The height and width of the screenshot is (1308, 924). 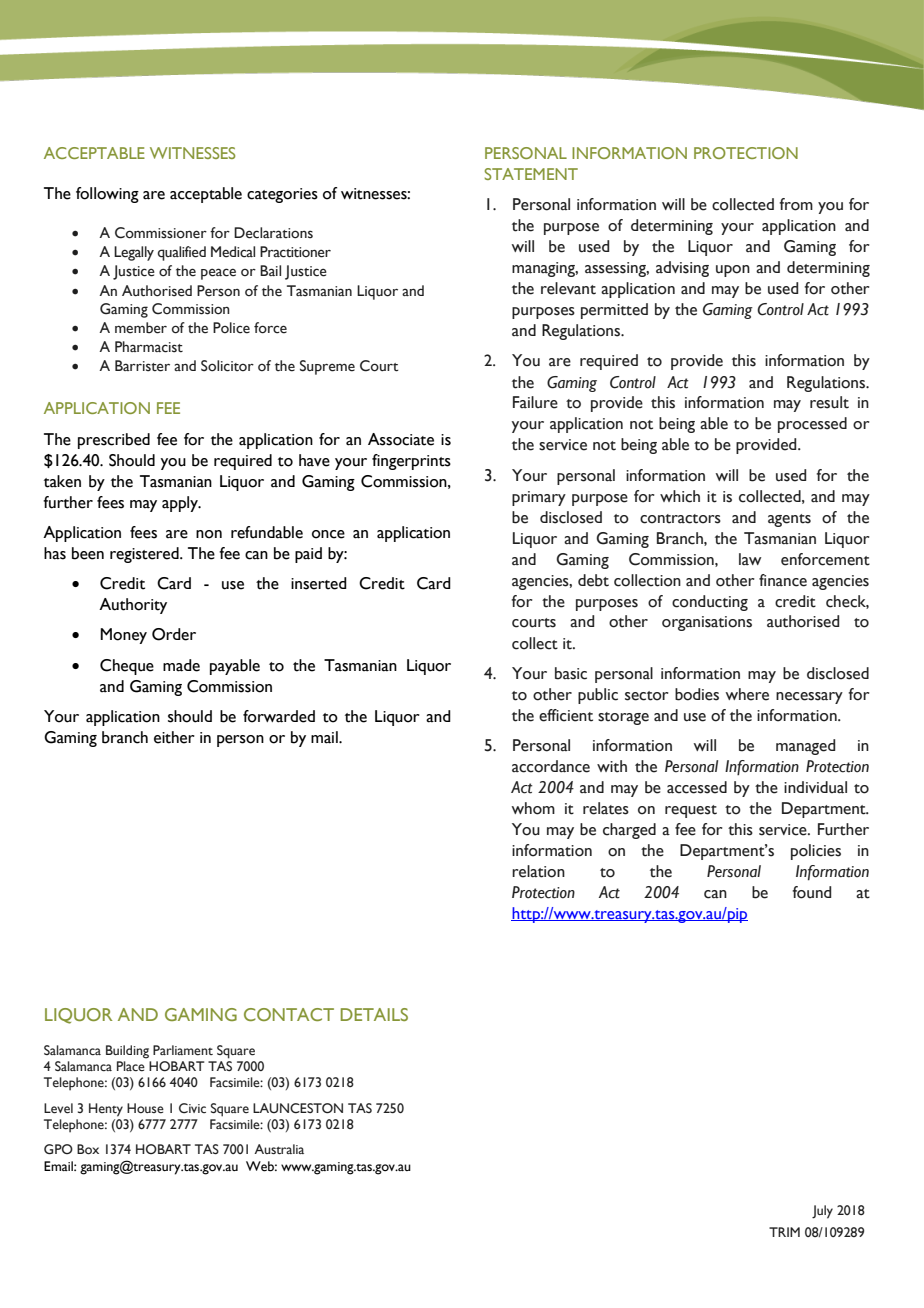 I want to click on Box, so click(x=88, y=1149).
